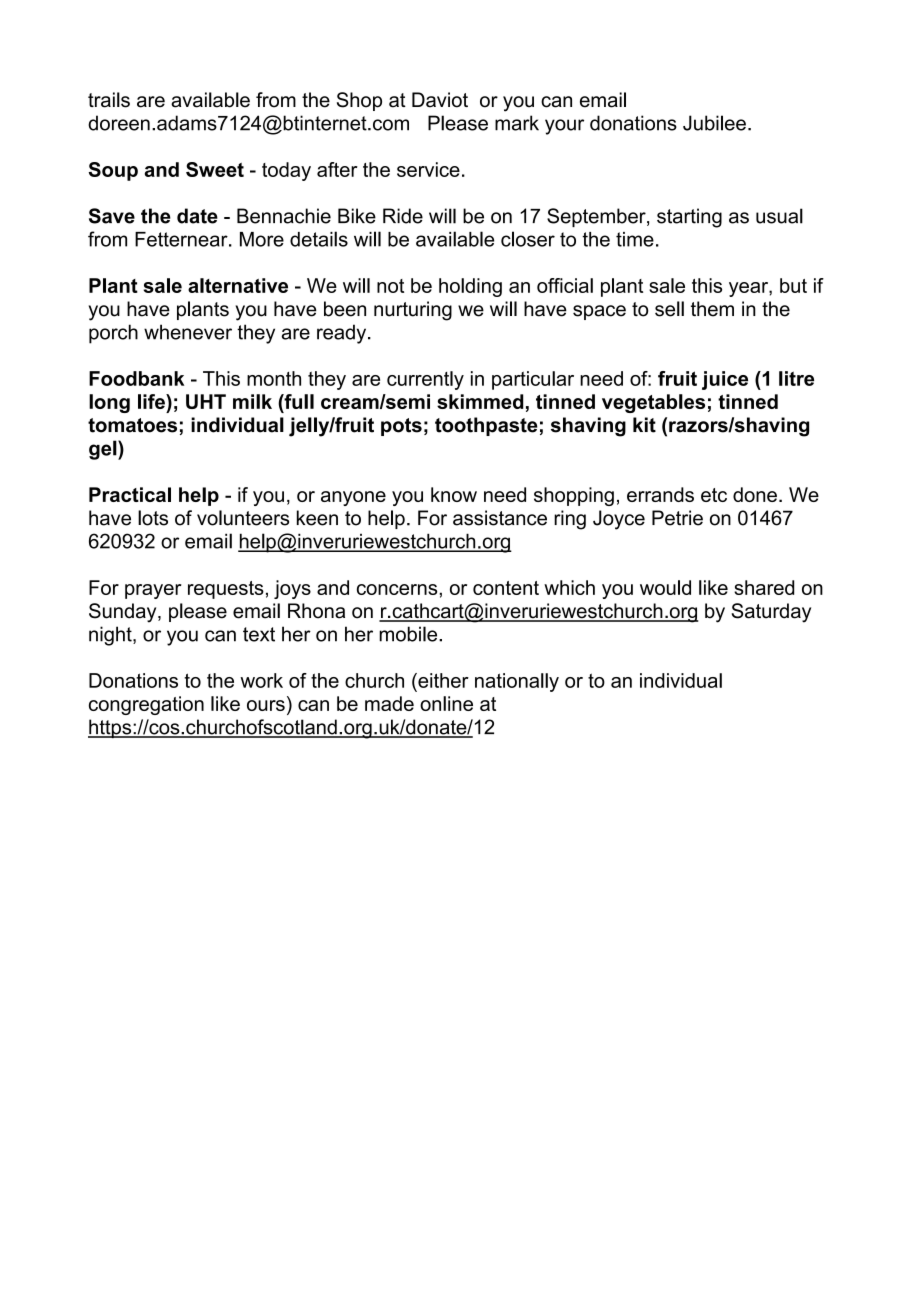  I want to click on Jubilee, so click(714, 123).
